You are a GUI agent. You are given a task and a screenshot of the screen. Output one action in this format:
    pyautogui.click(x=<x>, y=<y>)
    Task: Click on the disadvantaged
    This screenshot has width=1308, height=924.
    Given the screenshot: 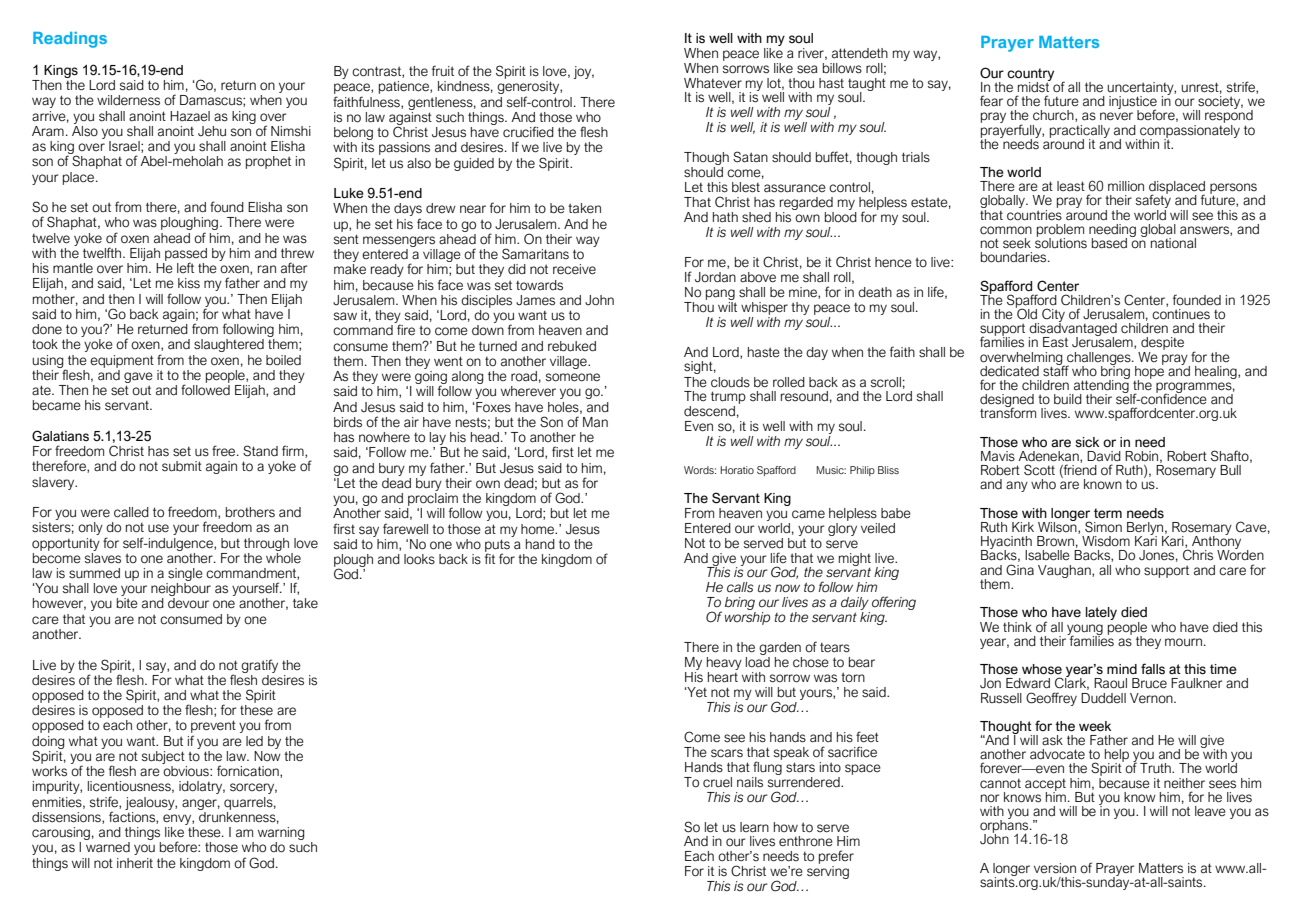 What is the action you would take?
    pyautogui.click(x=1073, y=330)
